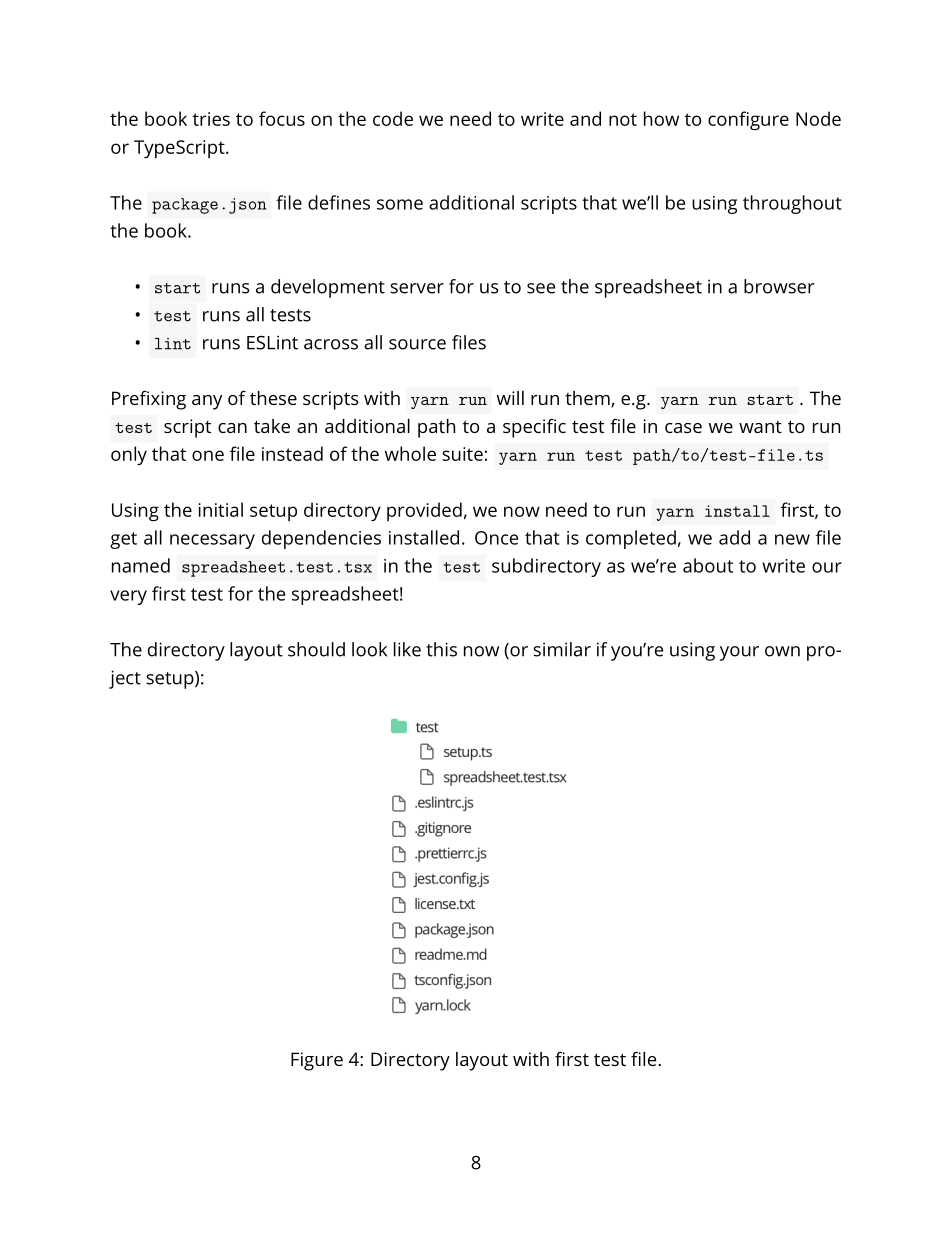 This screenshot has height=1233, width=952. I want to click on con, so click(724, 120).
